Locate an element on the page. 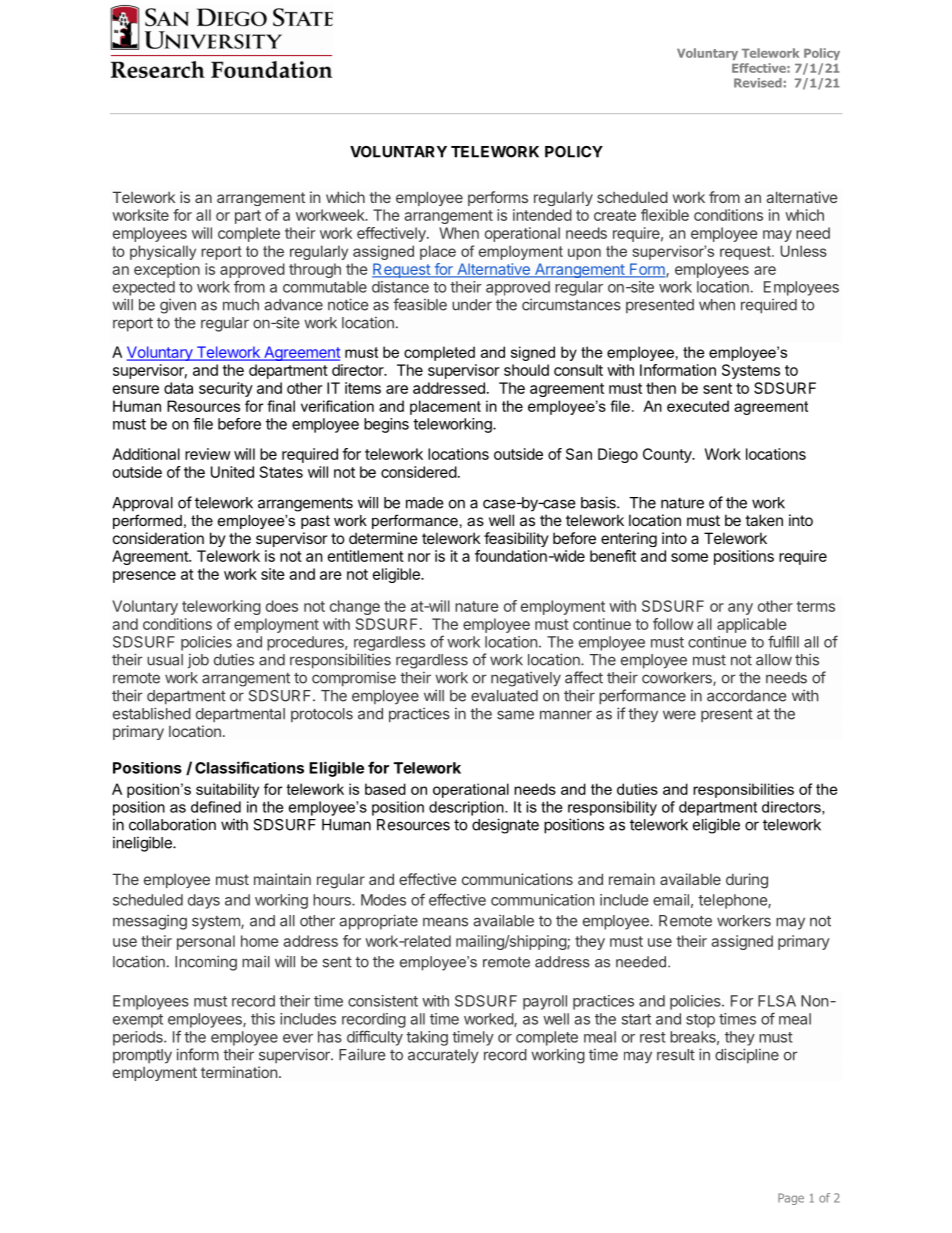  Revised is located at coordinates (758, 83).
